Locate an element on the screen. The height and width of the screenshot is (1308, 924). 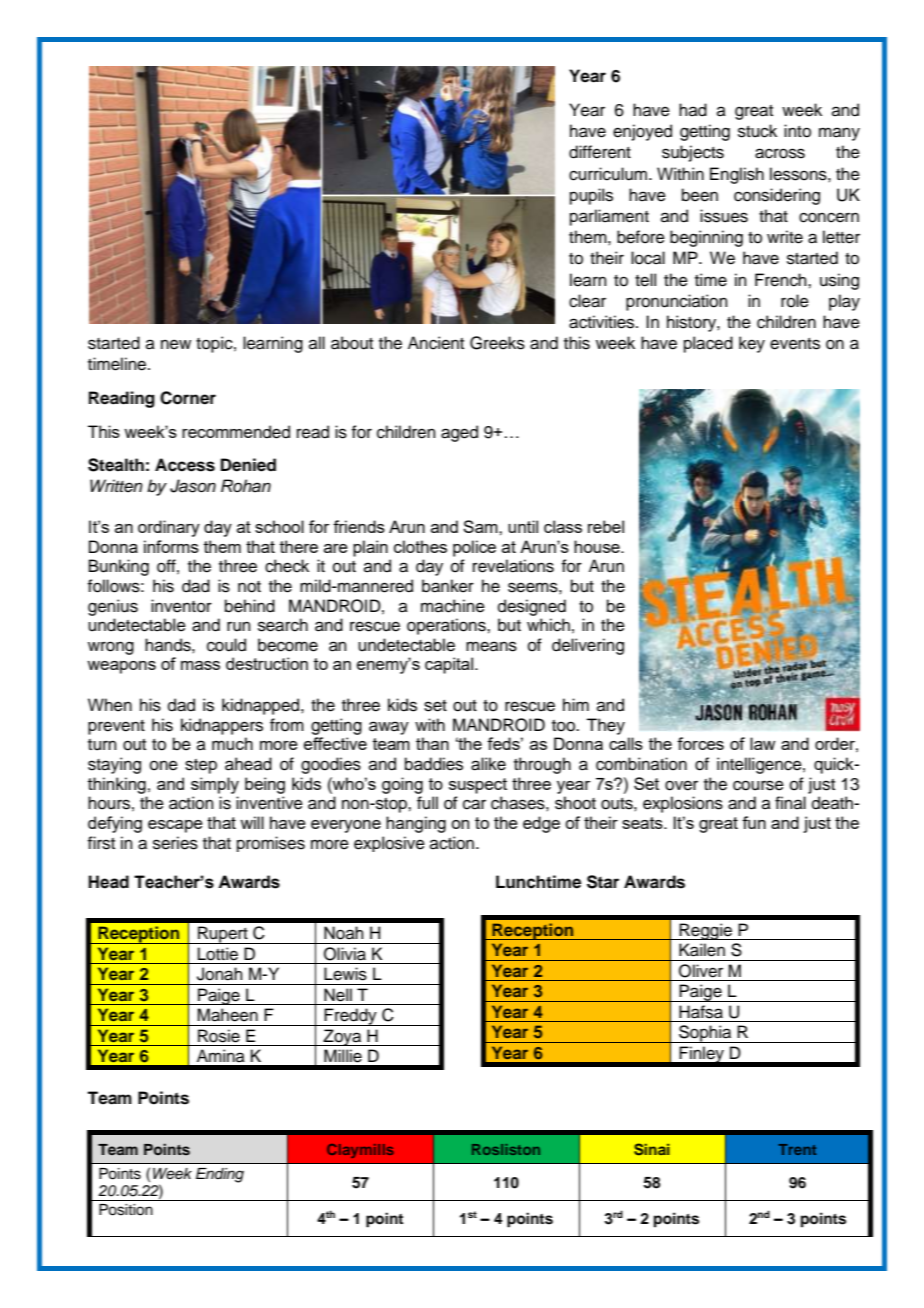
capital is located at coordinates (449, 665).
